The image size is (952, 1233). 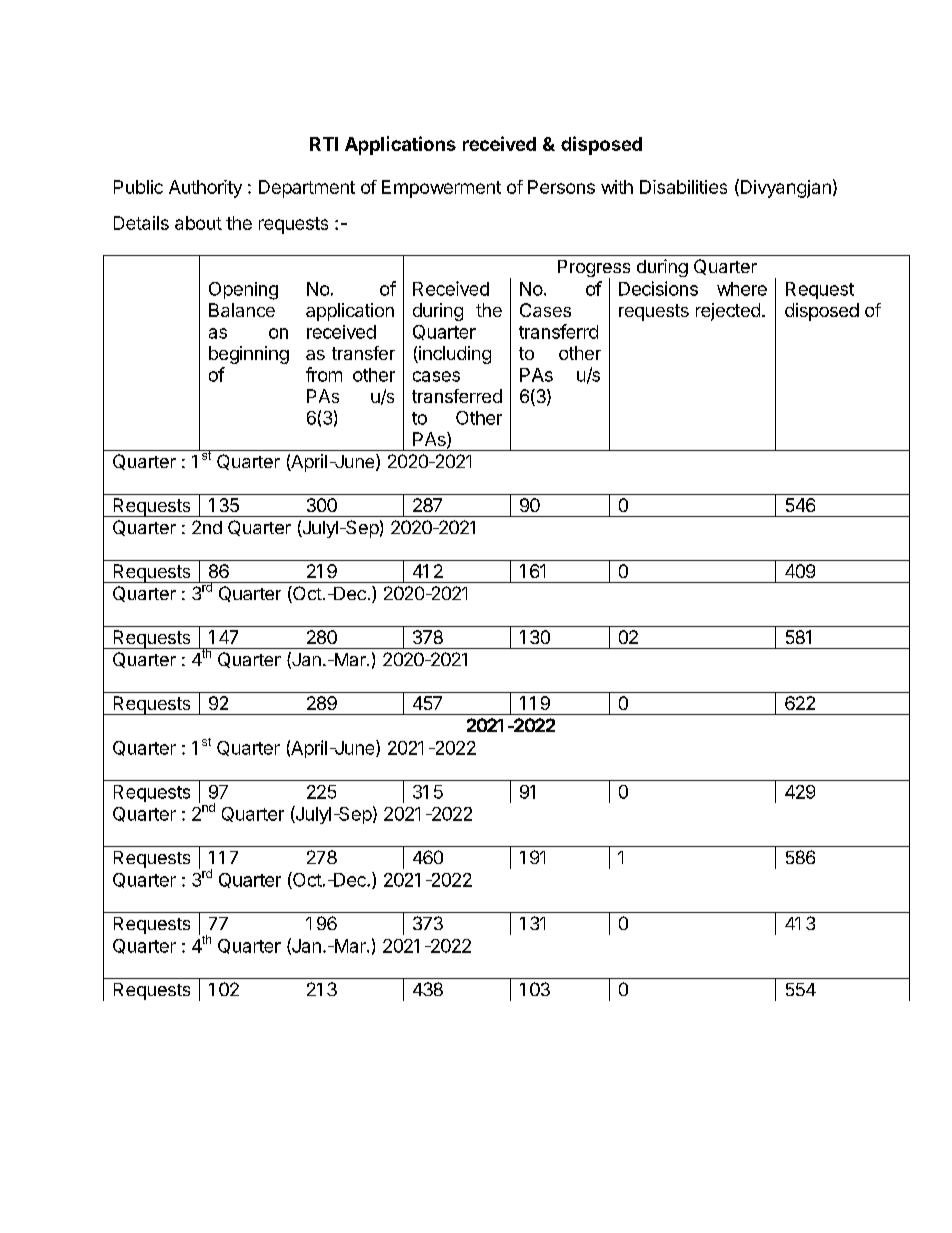 What do you see at coordinates (728, 312) in the image?
I see `rejected` at bounding box center [728, 312].
